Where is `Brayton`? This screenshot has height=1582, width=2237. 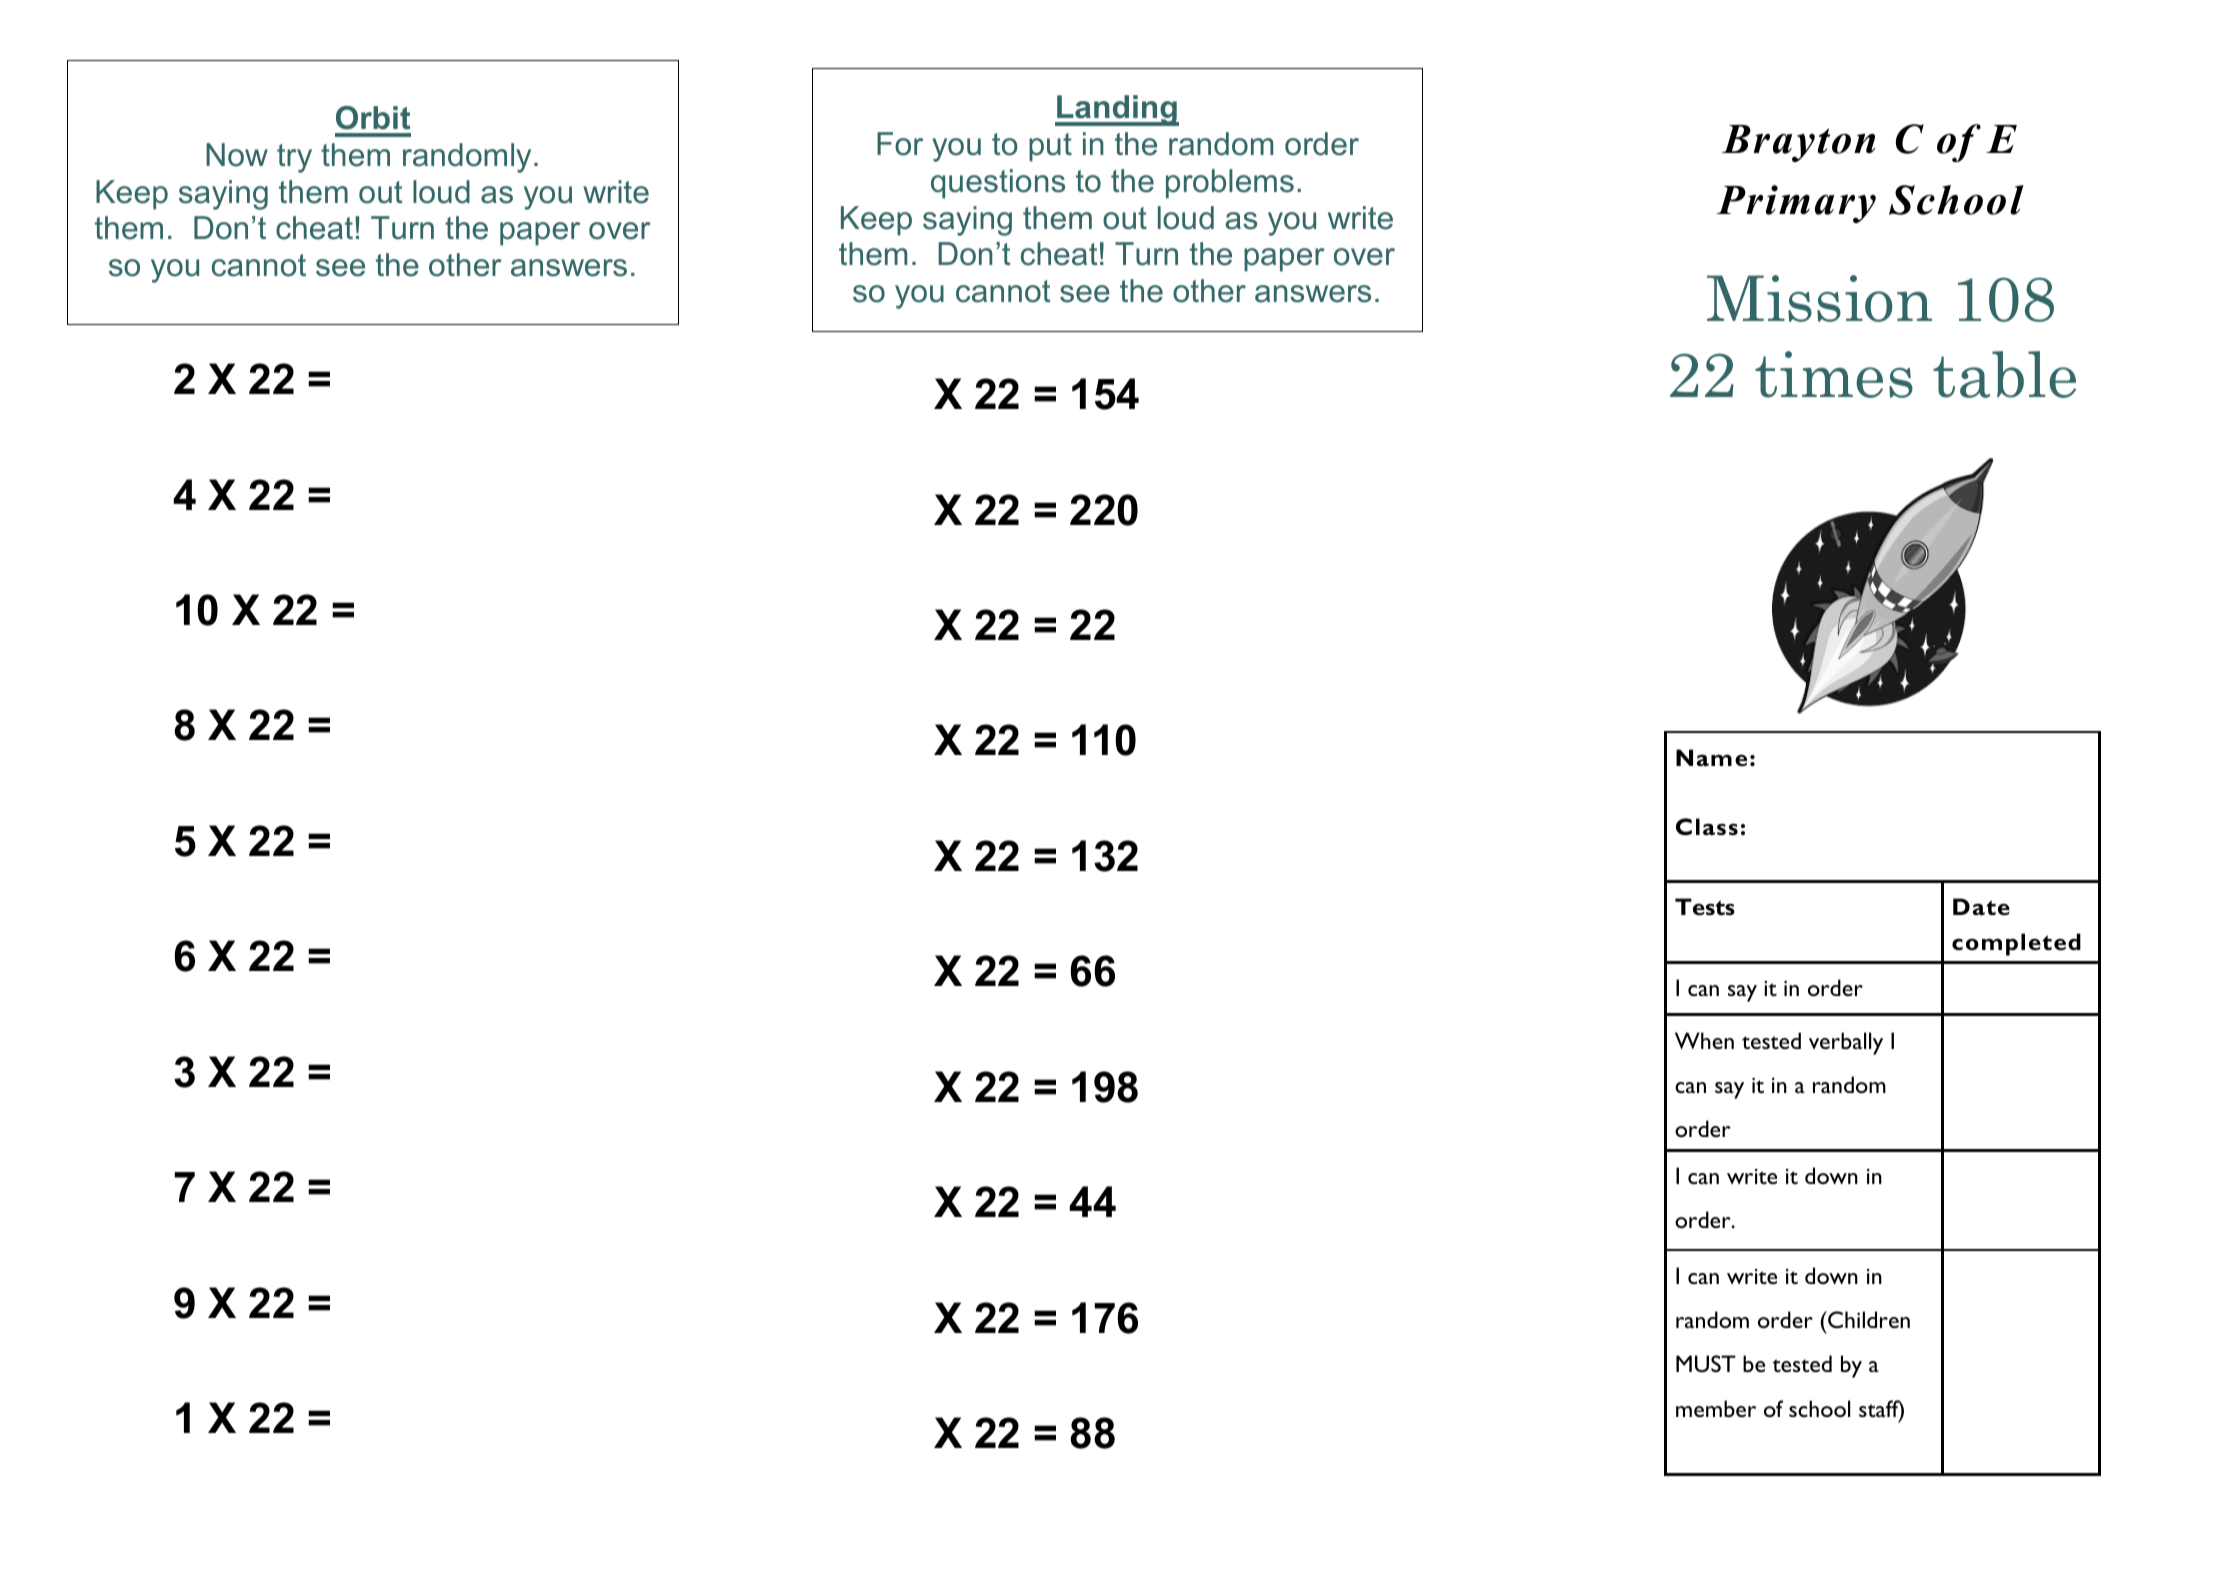
Brayton is located at coordinates (1798, 143).
